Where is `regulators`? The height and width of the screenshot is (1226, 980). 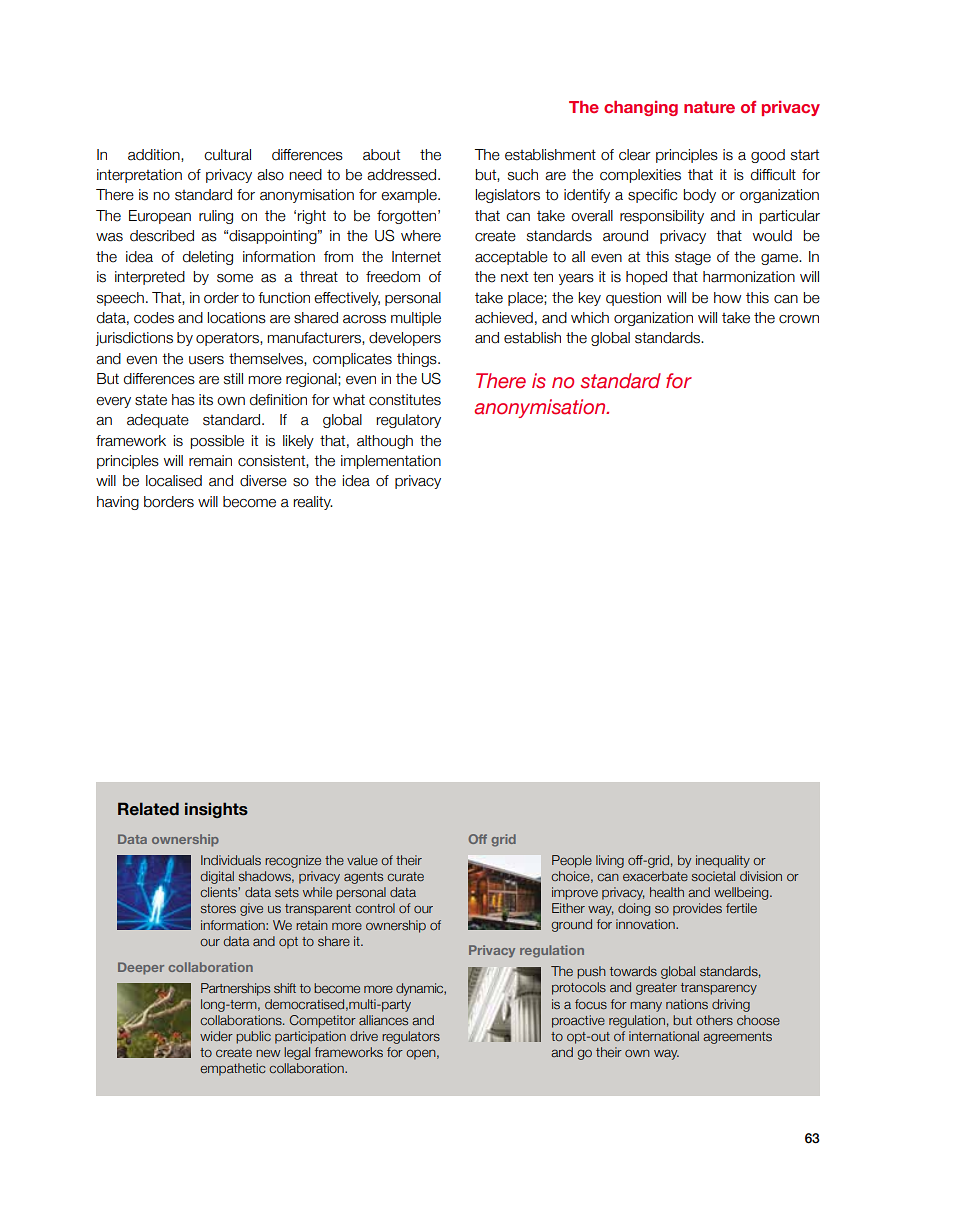 regulators is located at coordinates (411, 1037).
